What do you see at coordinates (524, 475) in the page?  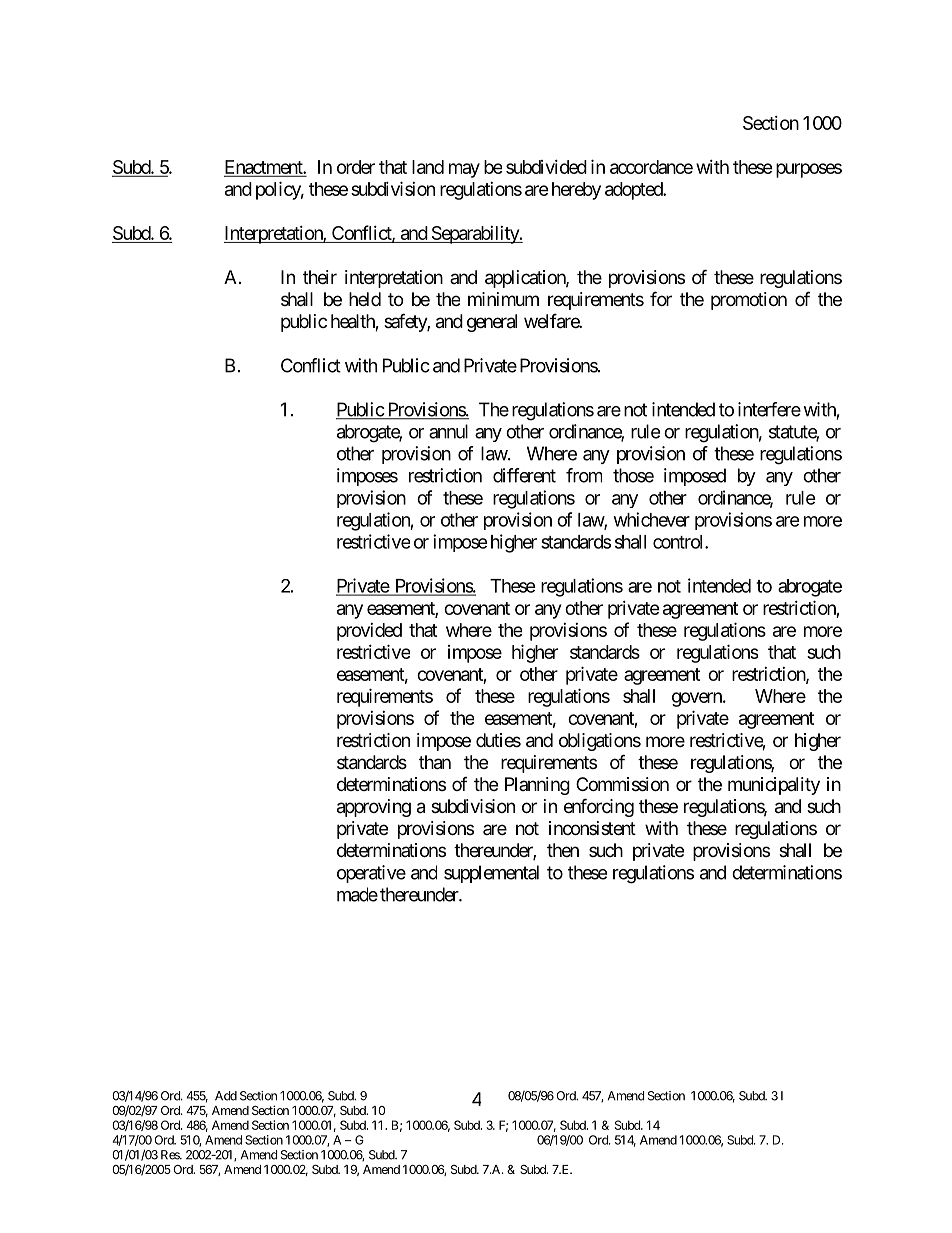 I see `different` at bounding box center [524, 475].
